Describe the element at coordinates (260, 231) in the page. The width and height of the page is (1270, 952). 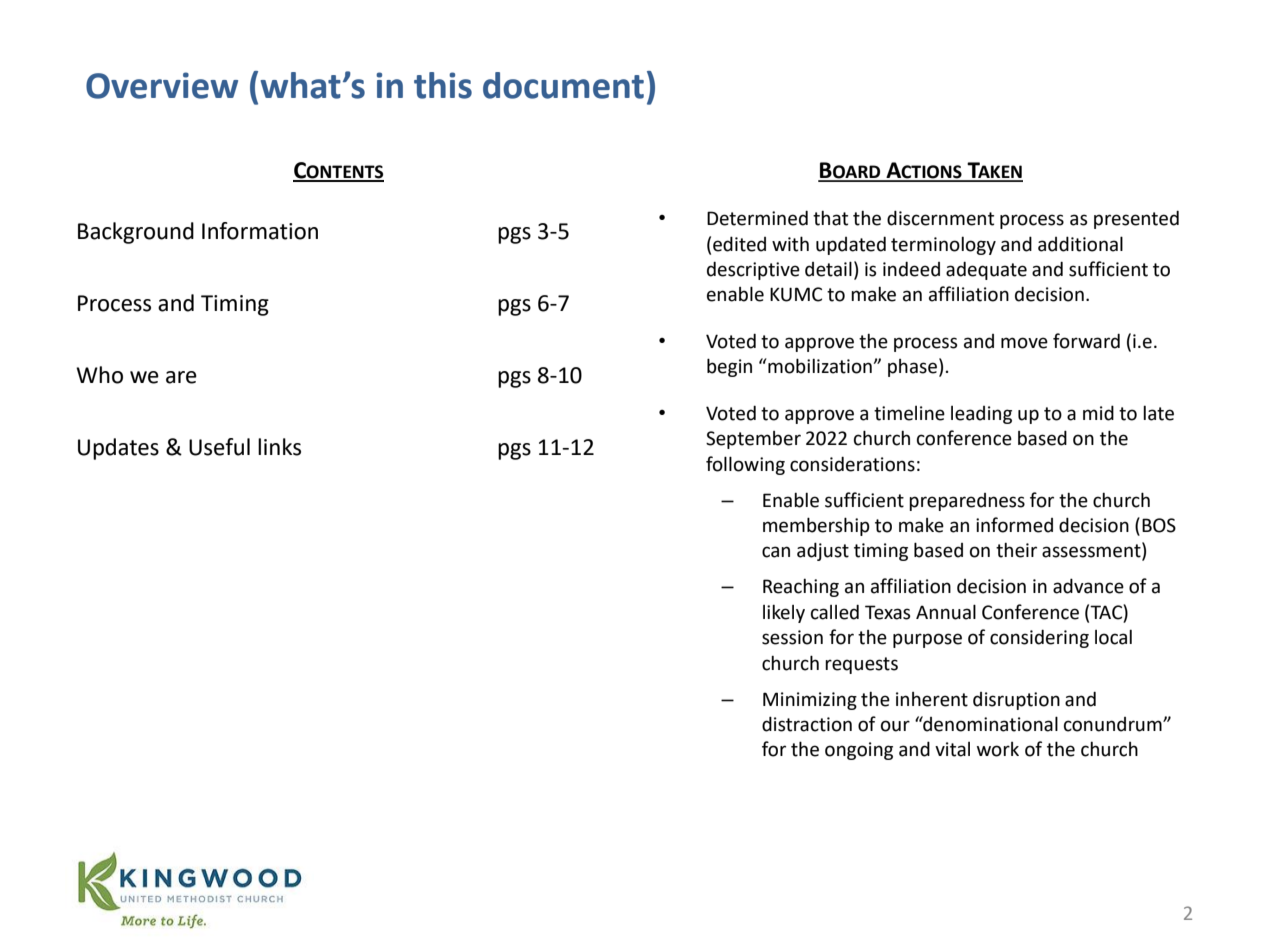
I see `Information` at that location.
